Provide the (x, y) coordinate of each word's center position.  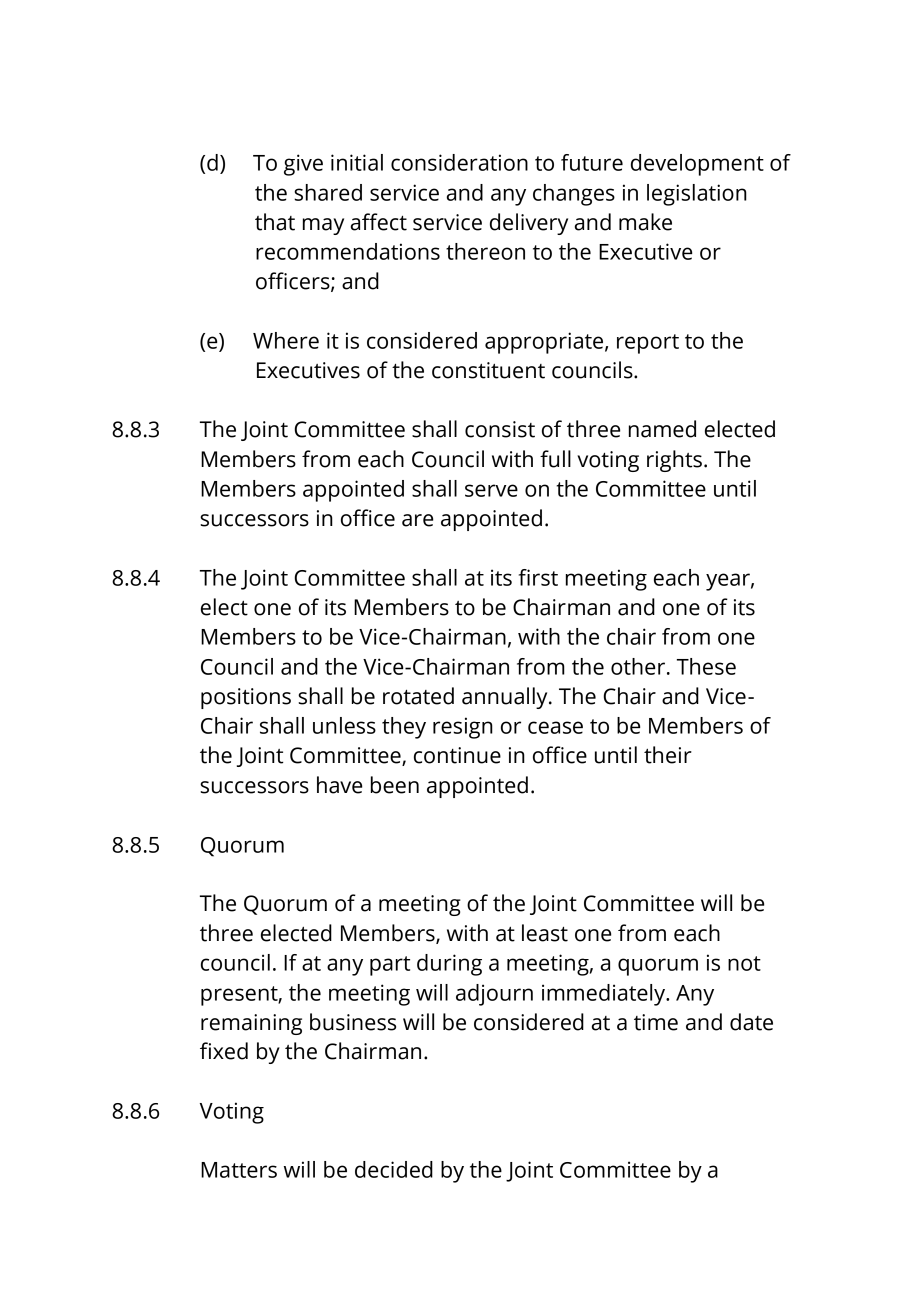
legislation (697, 195)
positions (246, 698)
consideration (459, 162)
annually (506, 698)
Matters (239, 1170)
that (275, 222)
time (656, 1022)
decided (394, 1169)
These (706, 666)
